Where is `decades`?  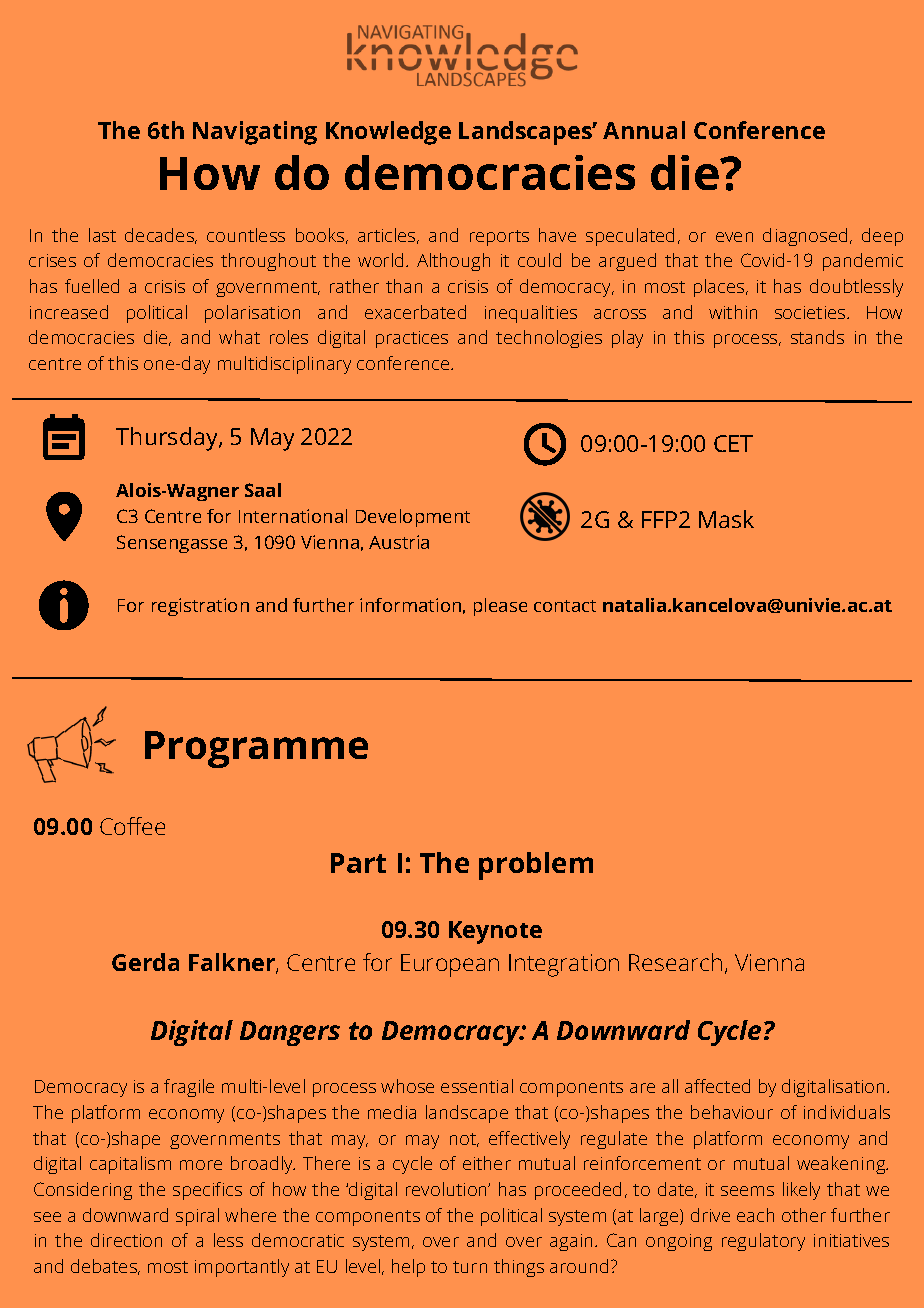 decades is located at coordinates (160, 236).
